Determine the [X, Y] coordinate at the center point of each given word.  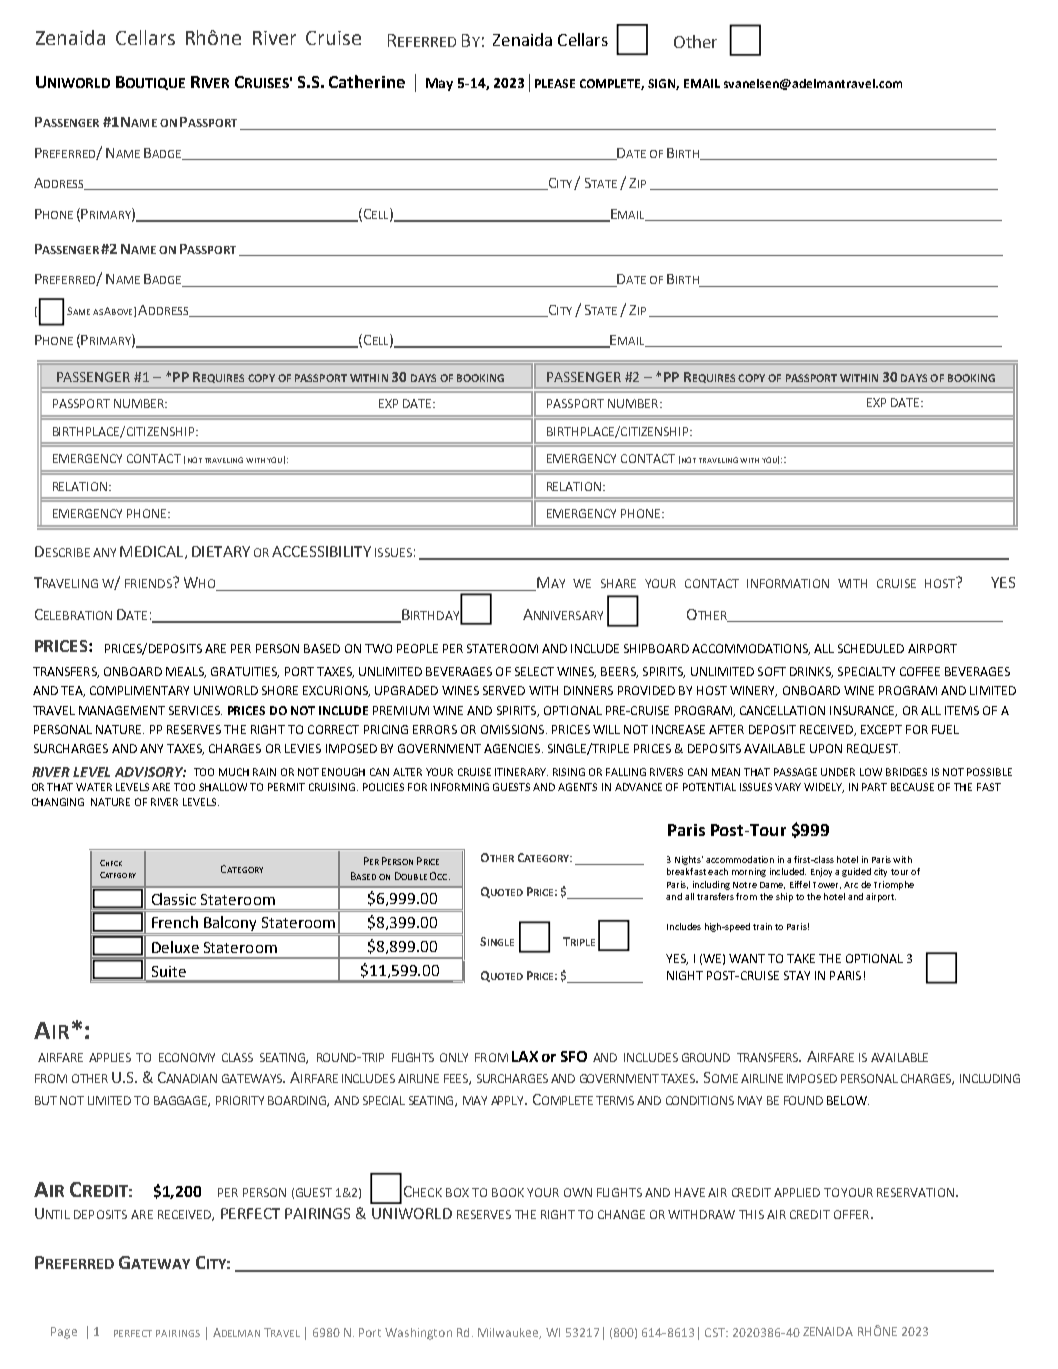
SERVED [504, 690]
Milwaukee [509, 1333]
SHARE [618, 583]
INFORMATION [788, 583]
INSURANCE [863, 711]
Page [64, 1333]
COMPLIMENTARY [139, 690]
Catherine [367, 81]
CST [716, 1332]
